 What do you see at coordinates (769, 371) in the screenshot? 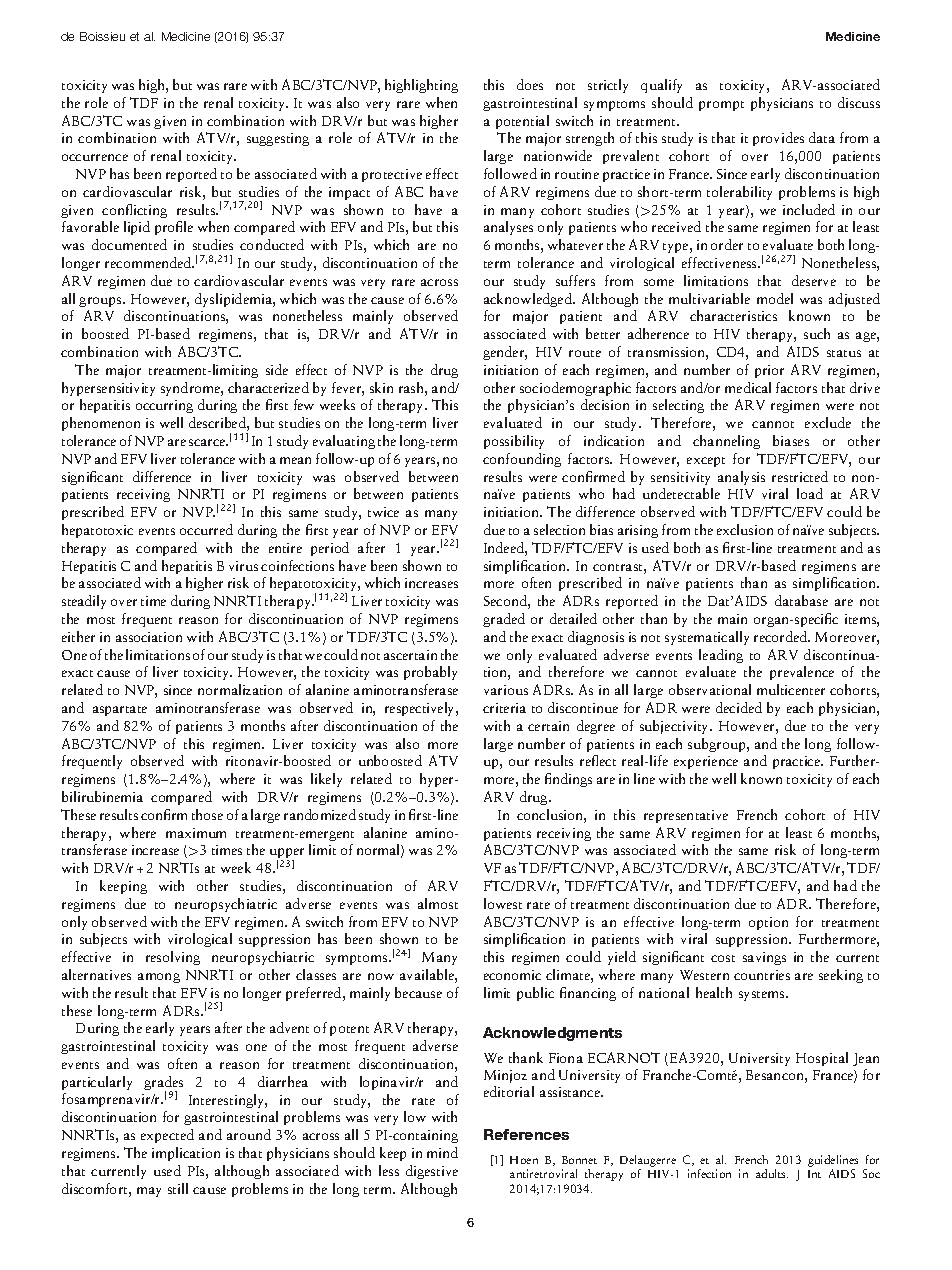
I see `prior` at bounding box center [769, 371].
